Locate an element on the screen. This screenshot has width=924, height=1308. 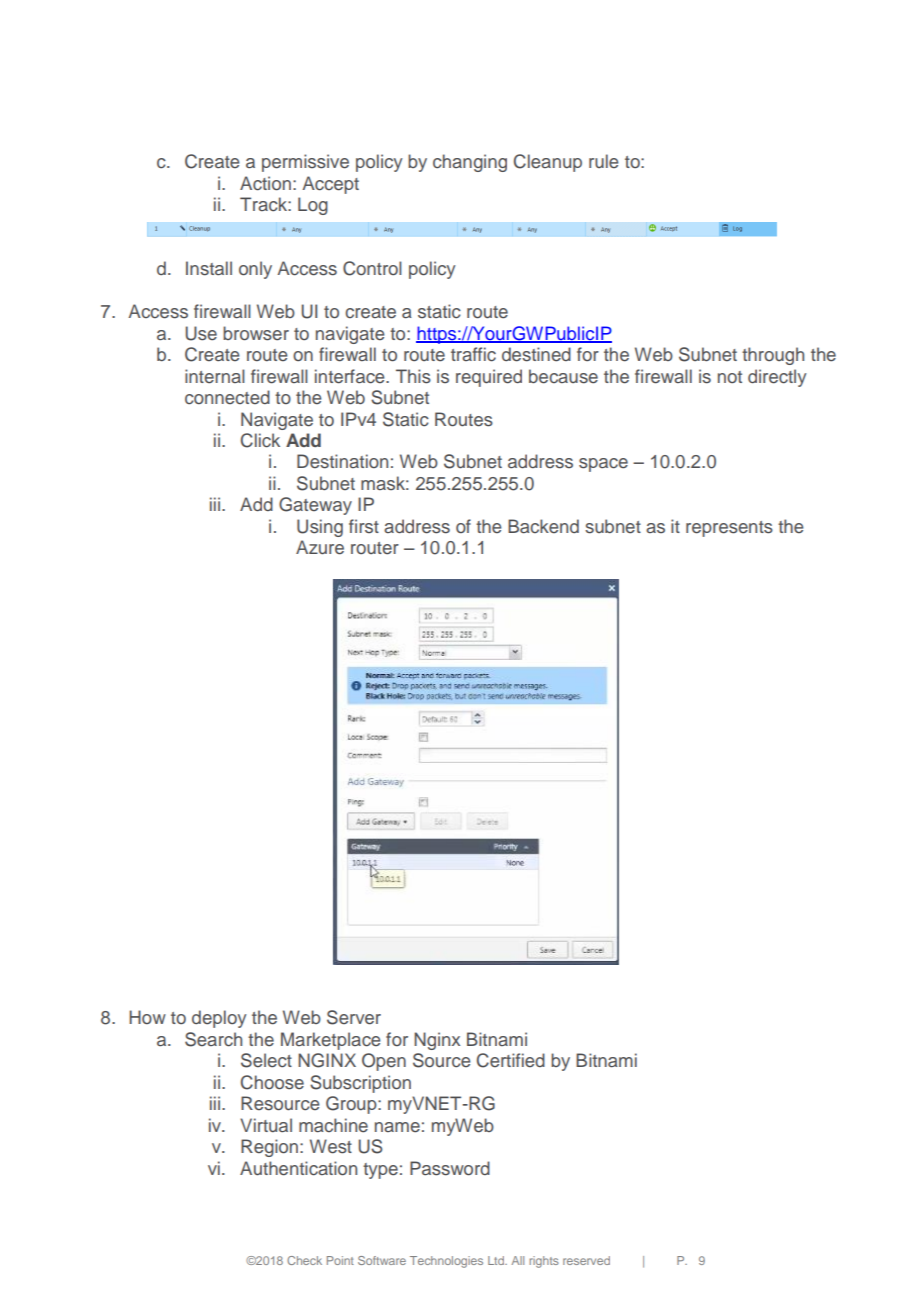
Backend is located at coordinates (543, 526).
